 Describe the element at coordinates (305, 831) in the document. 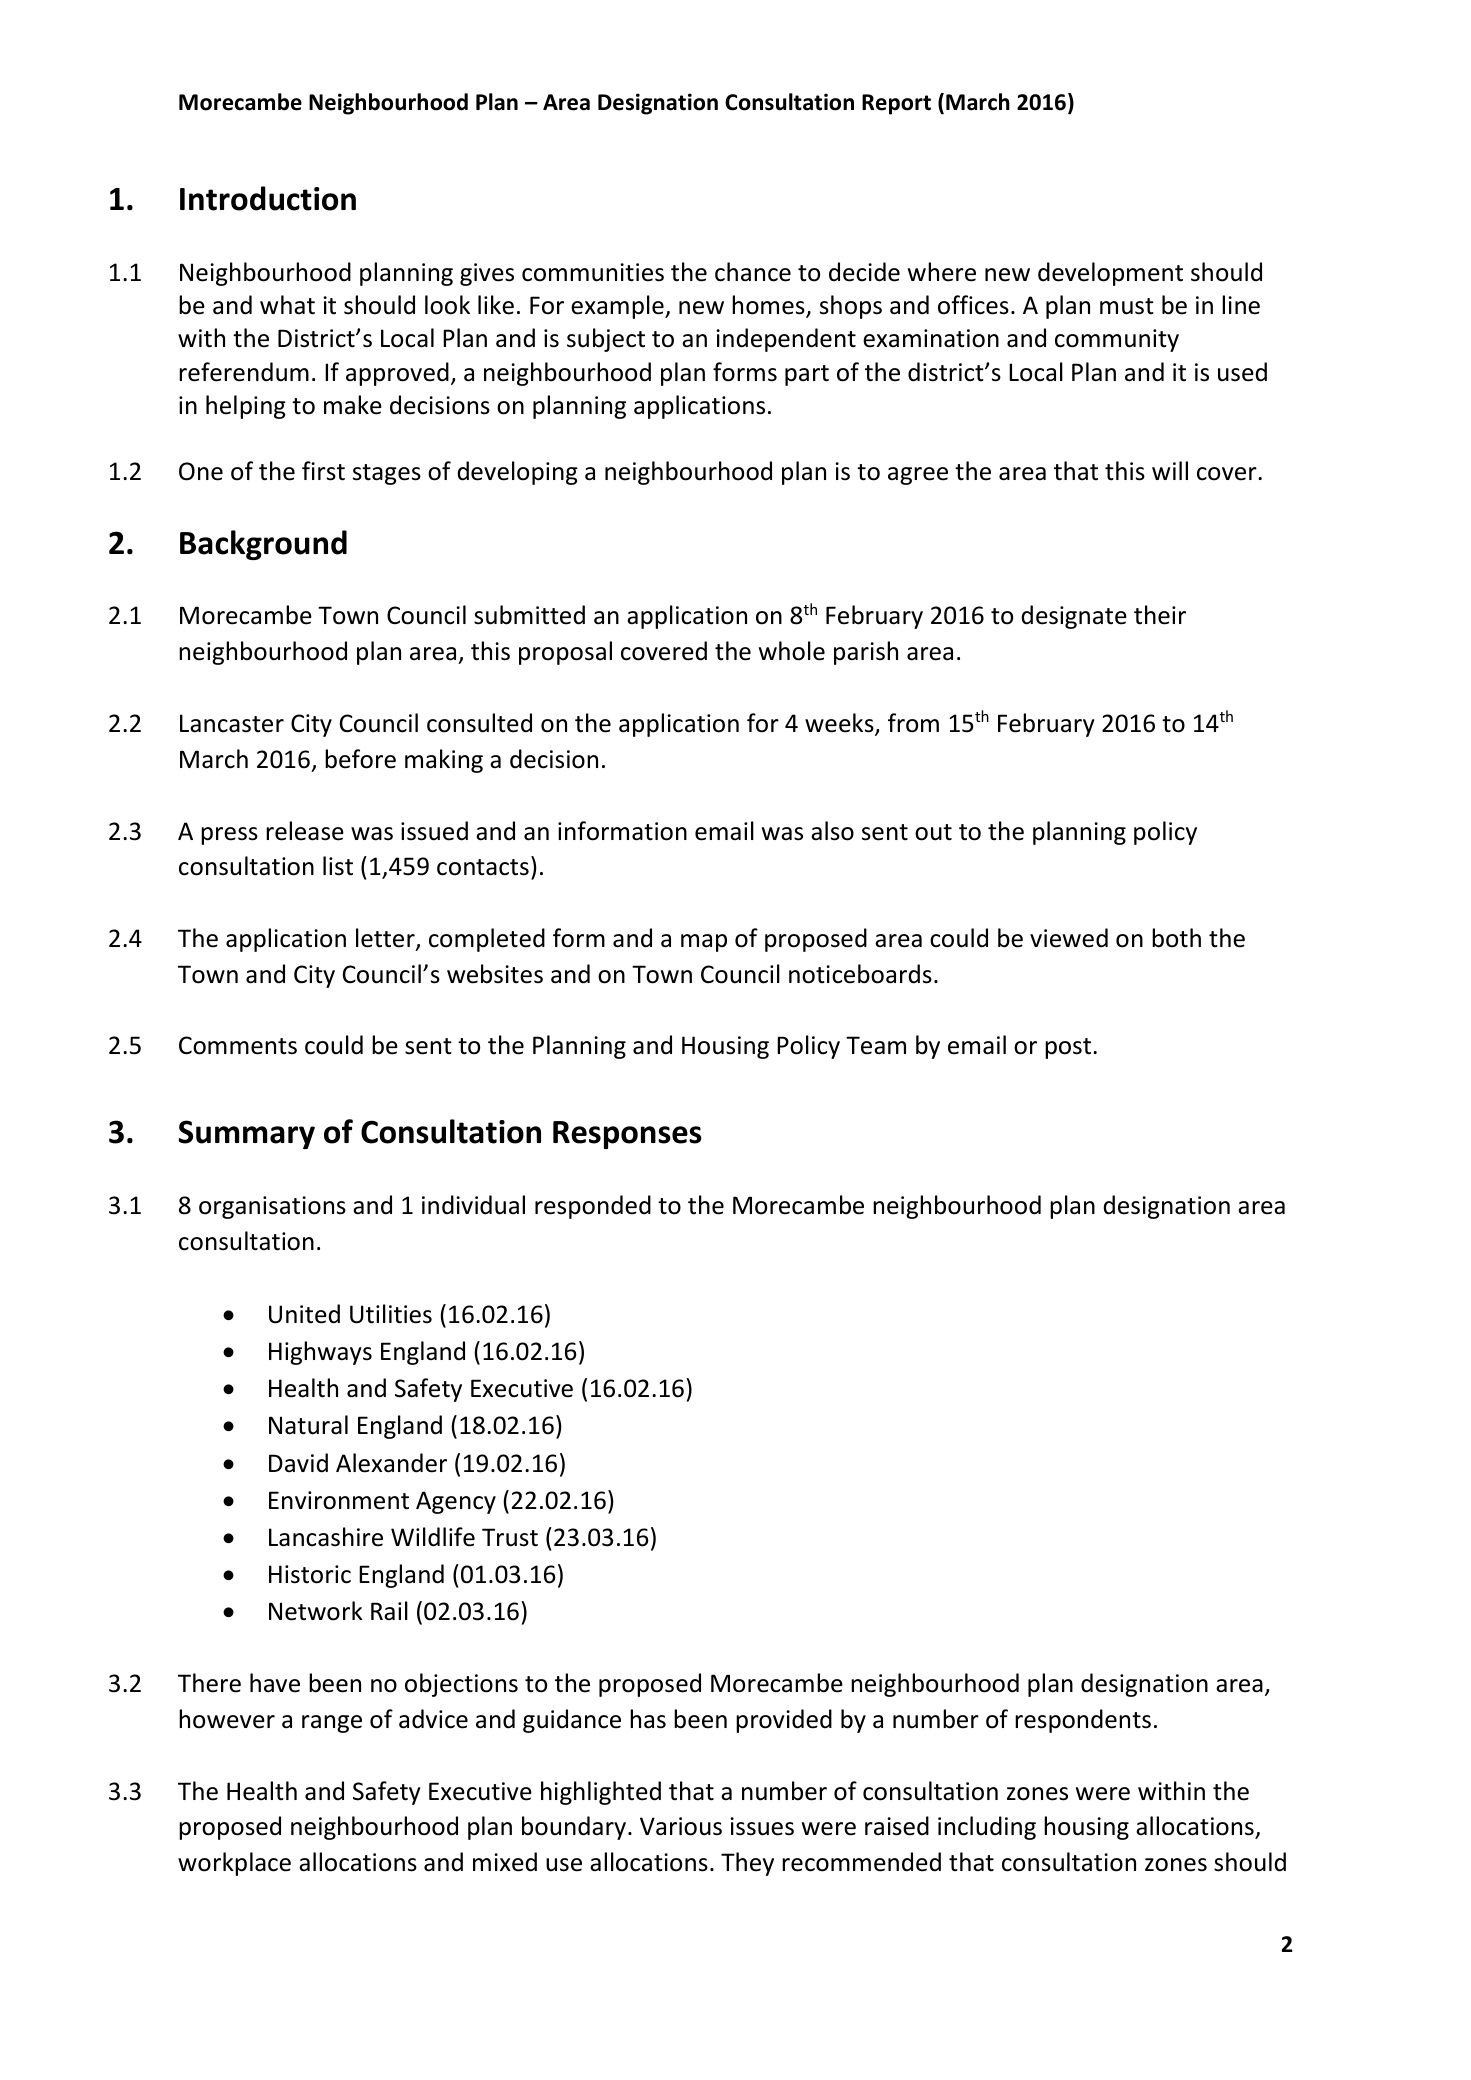

I see `release` at that location.
